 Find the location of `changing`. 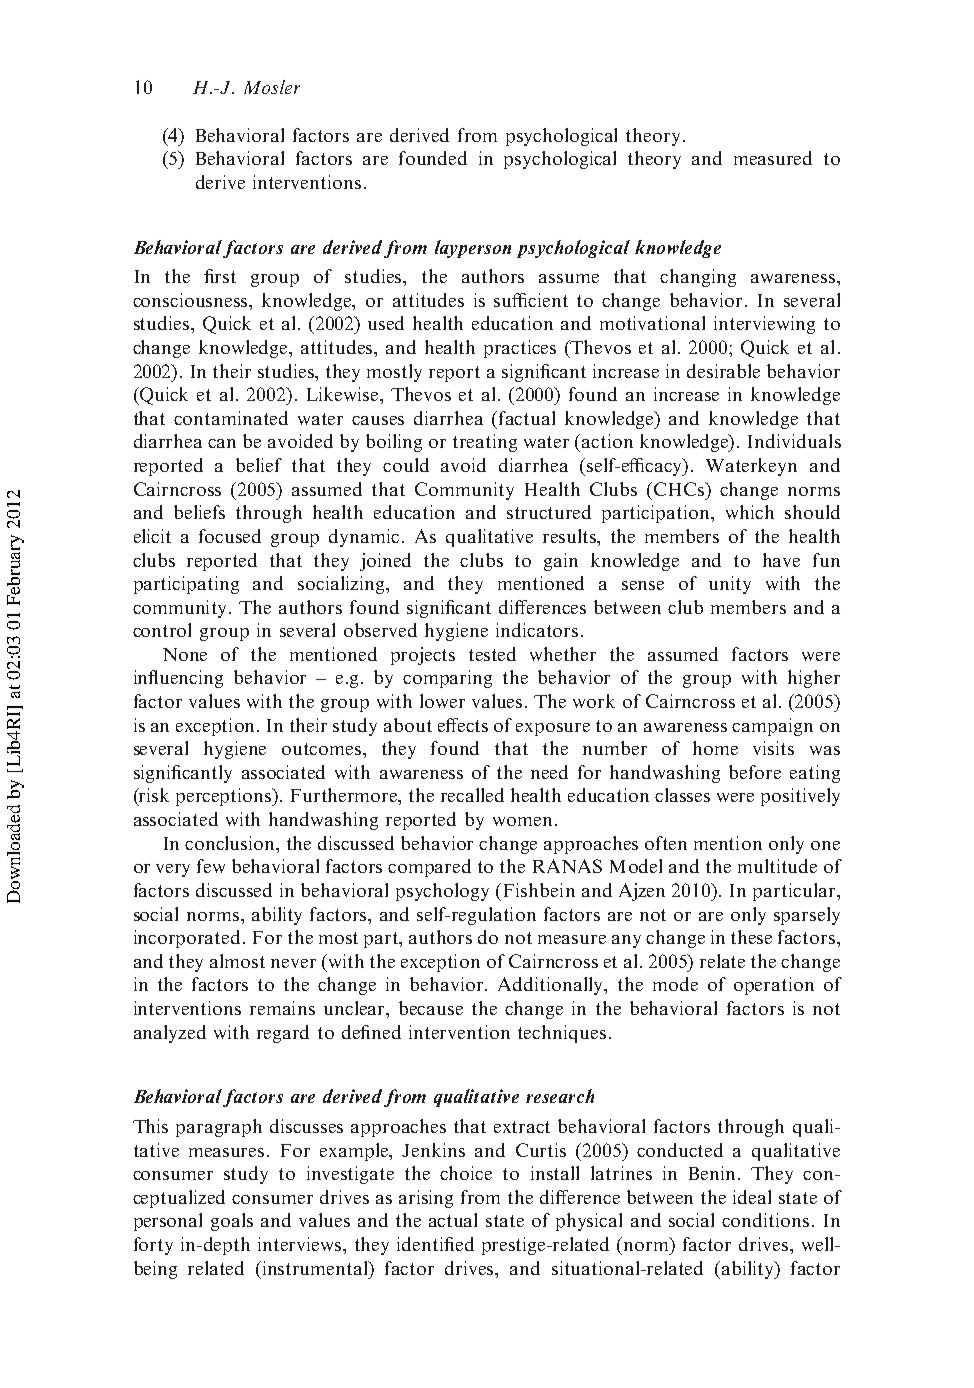

changing is located at coordinates (698, 278).
